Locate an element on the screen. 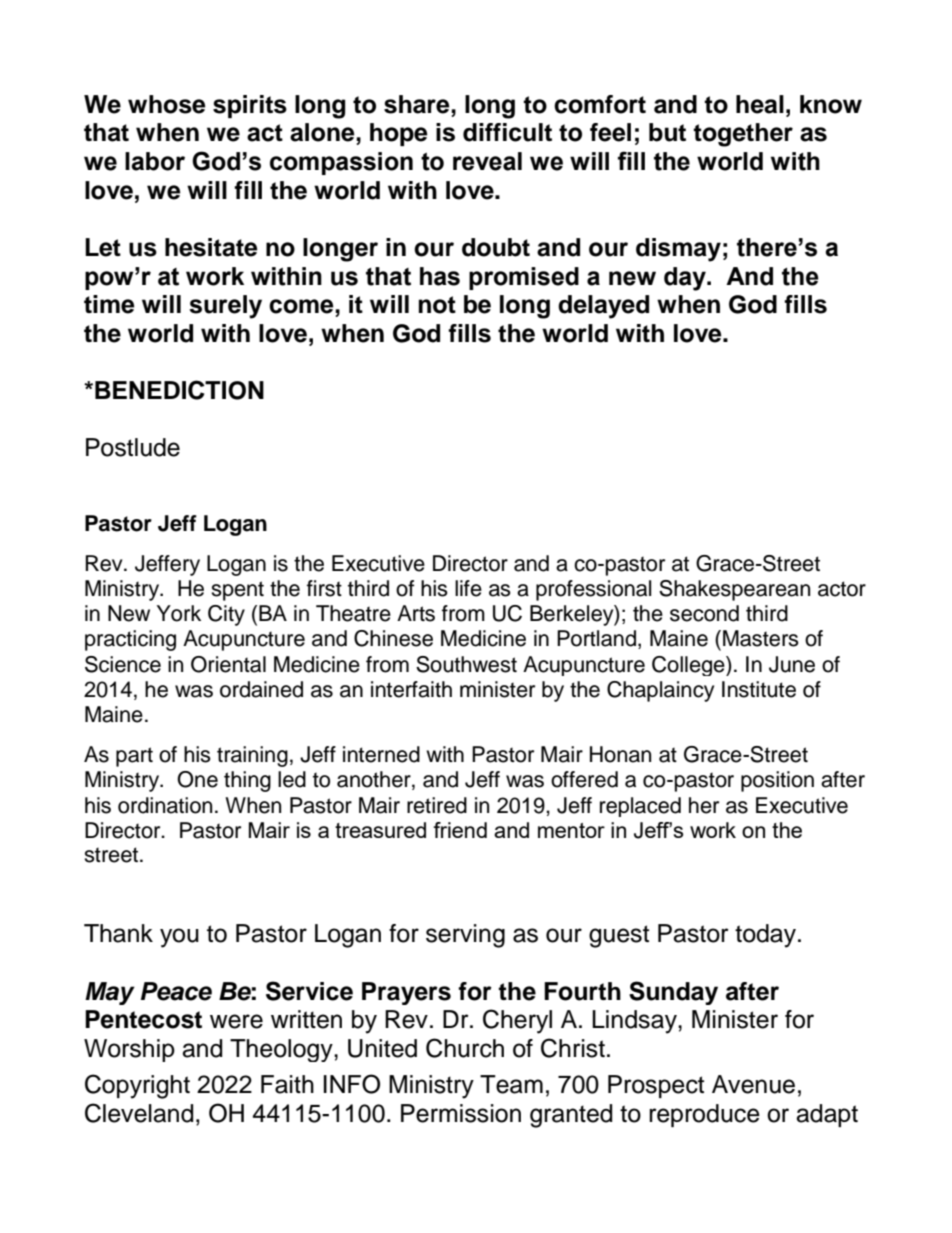 Image resolution: width=952 pixels, height=1233 pixels. York is located at coordinates (179, 613).
